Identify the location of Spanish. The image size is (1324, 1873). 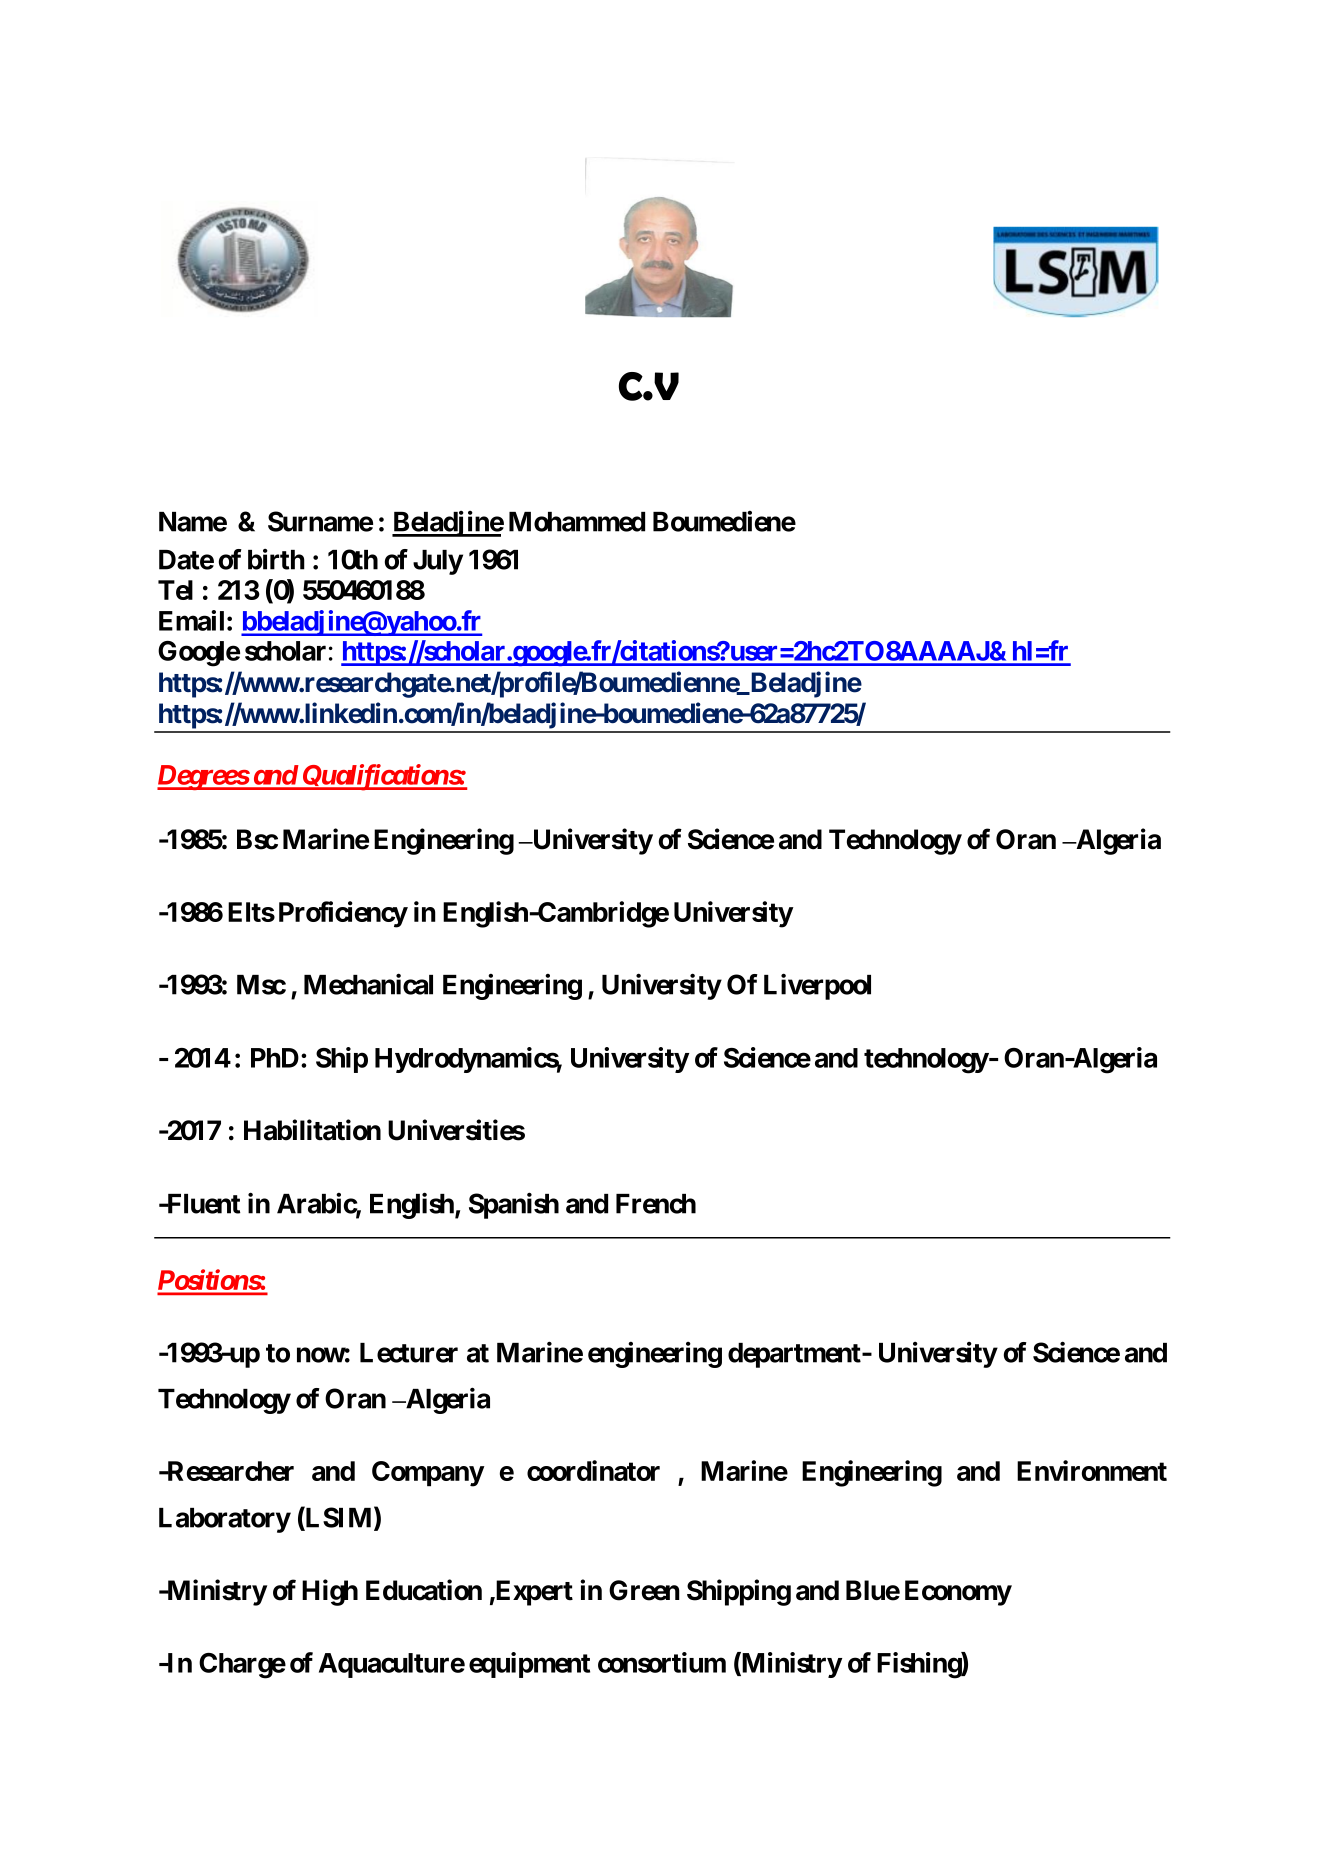
(514, 1206).
